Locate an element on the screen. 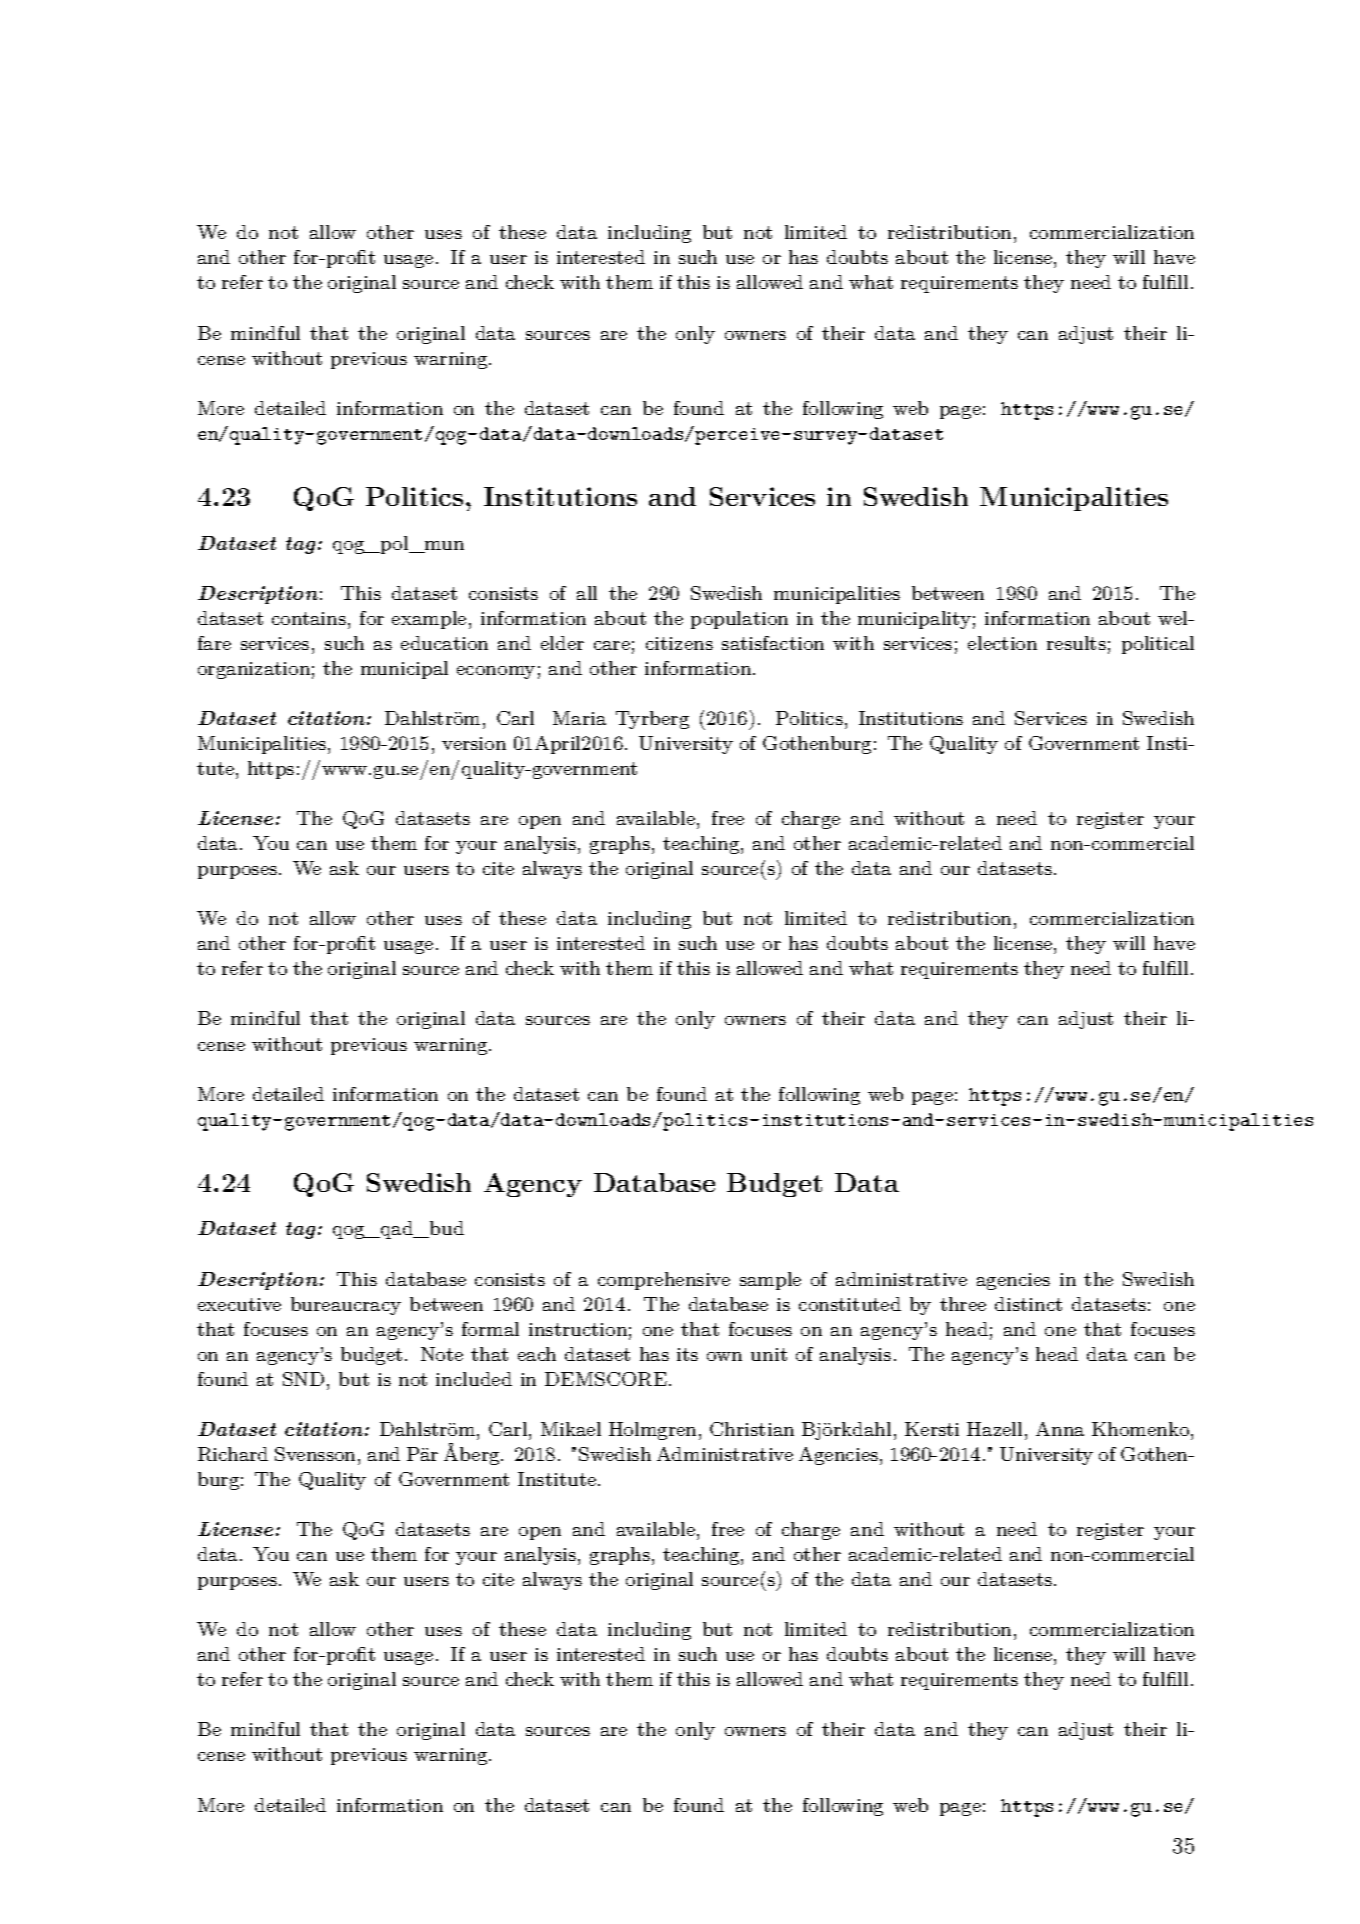 This screenshot has height=1924, width=1360. results is located at coordinates (1076, 643).
